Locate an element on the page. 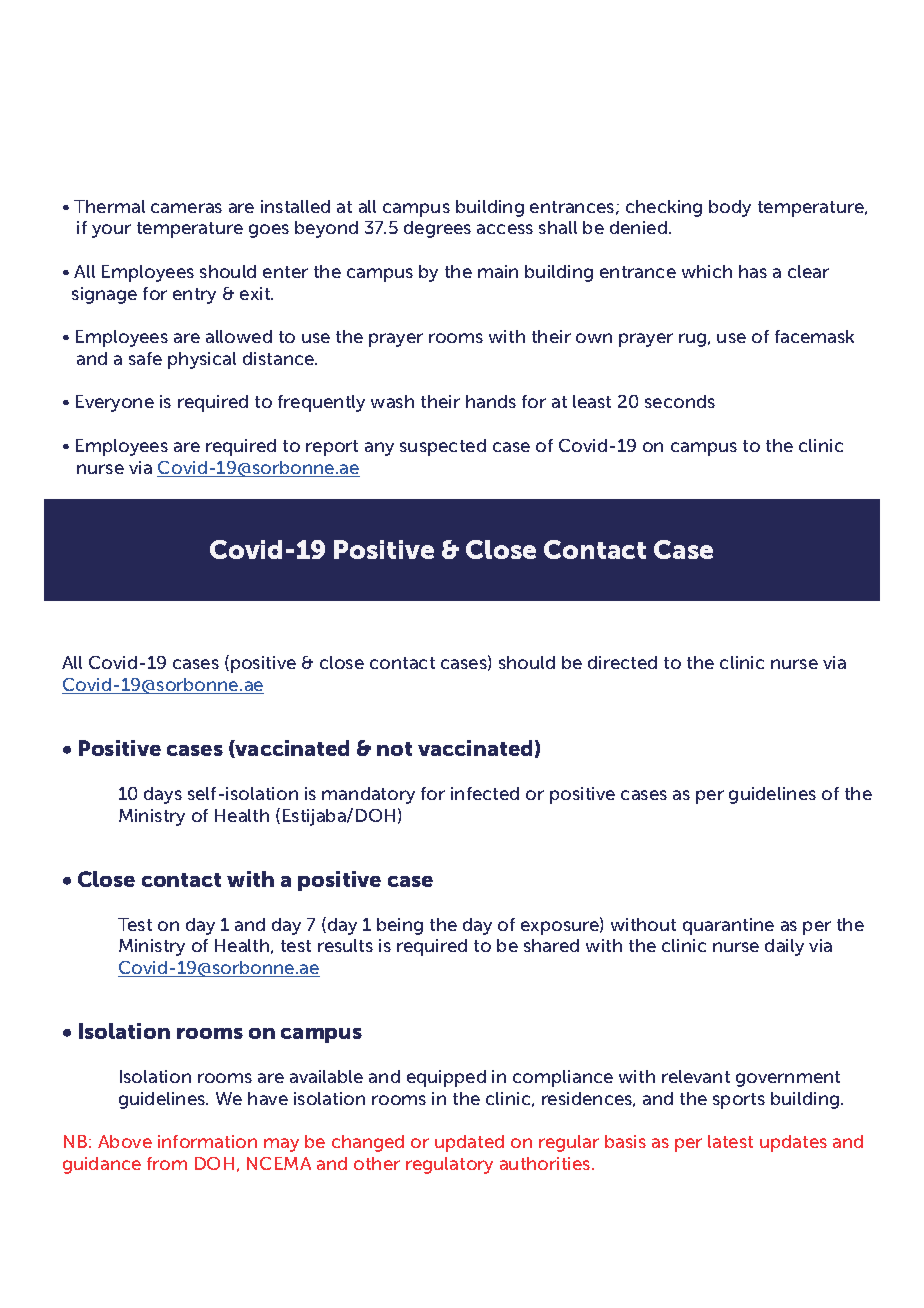 Image resolution: width=924 pixels, height=1308 pixels. sports is located at coordinates (739, 1101).
